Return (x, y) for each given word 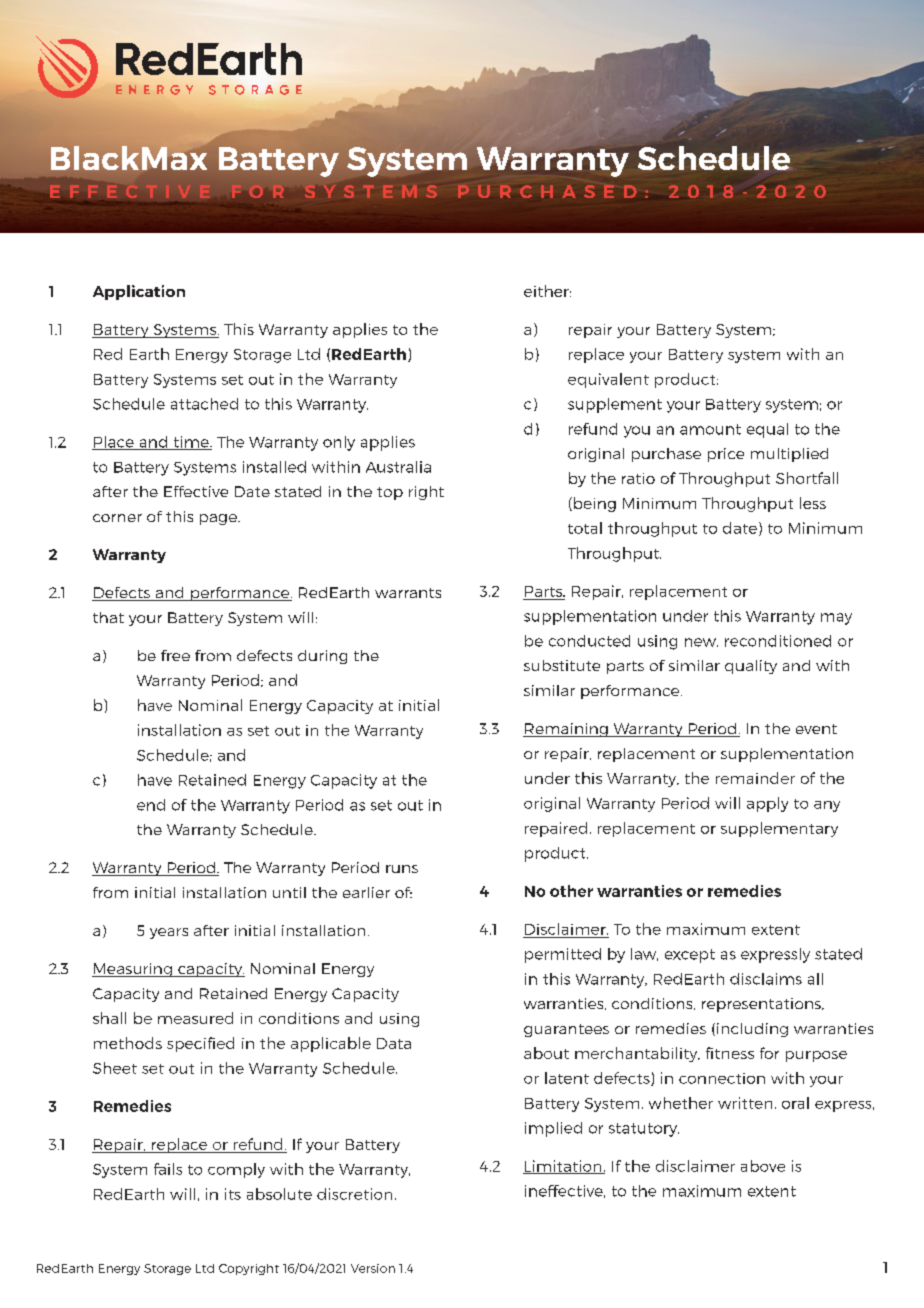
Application (139, 292)
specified (200, 1044)
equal (767, 430)
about (546, 1053)
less (813, 503)
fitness (730, 1053)
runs (402, 869)
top (390, 493)
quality (751, 667)
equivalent (608, 380)
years (169, 933)
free (175, 655)
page (219, 519)
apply (767, 804)
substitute (562, 665)
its (233, 1194)
